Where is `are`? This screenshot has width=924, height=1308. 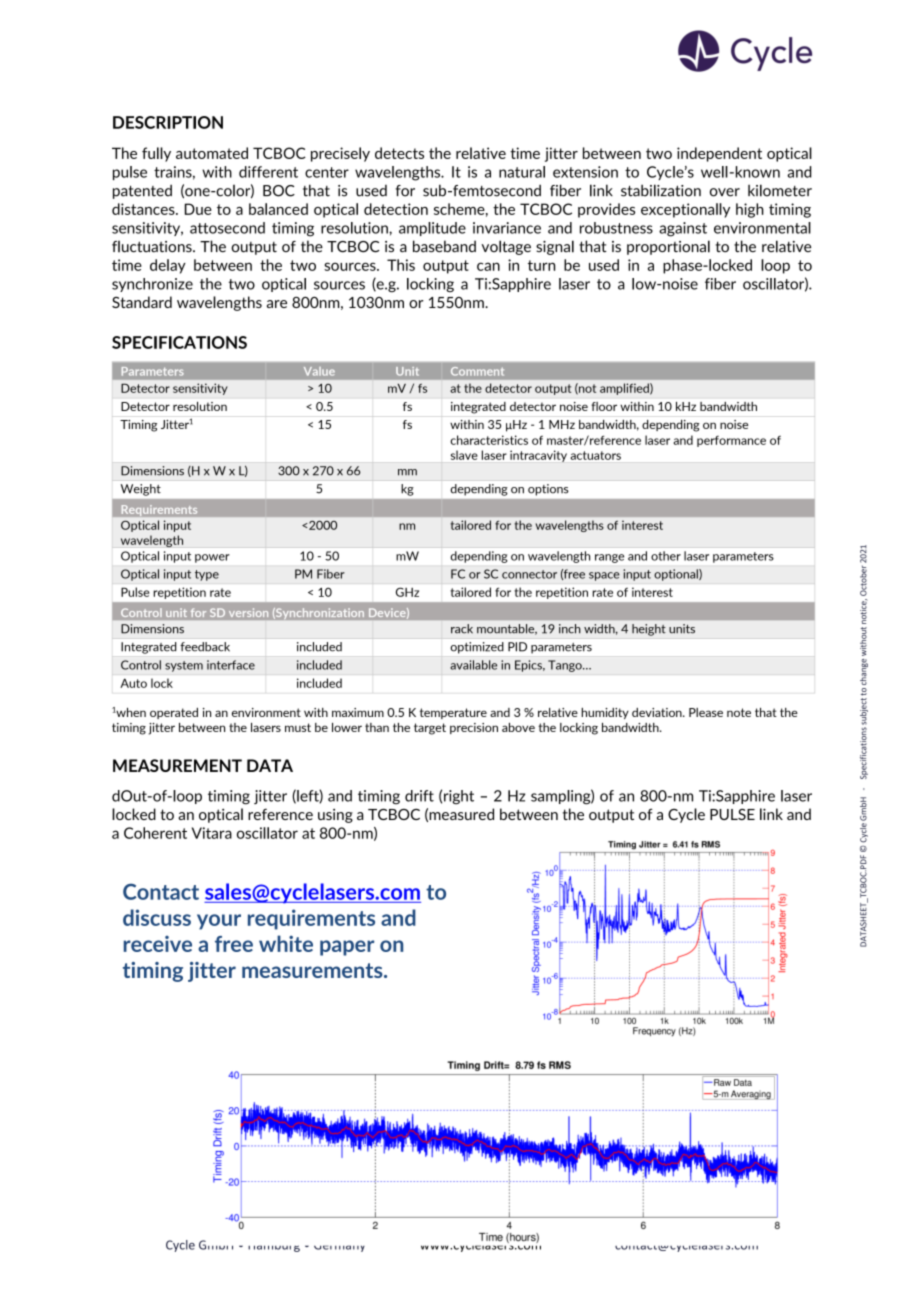 are is located at coordinates (277, 304).
